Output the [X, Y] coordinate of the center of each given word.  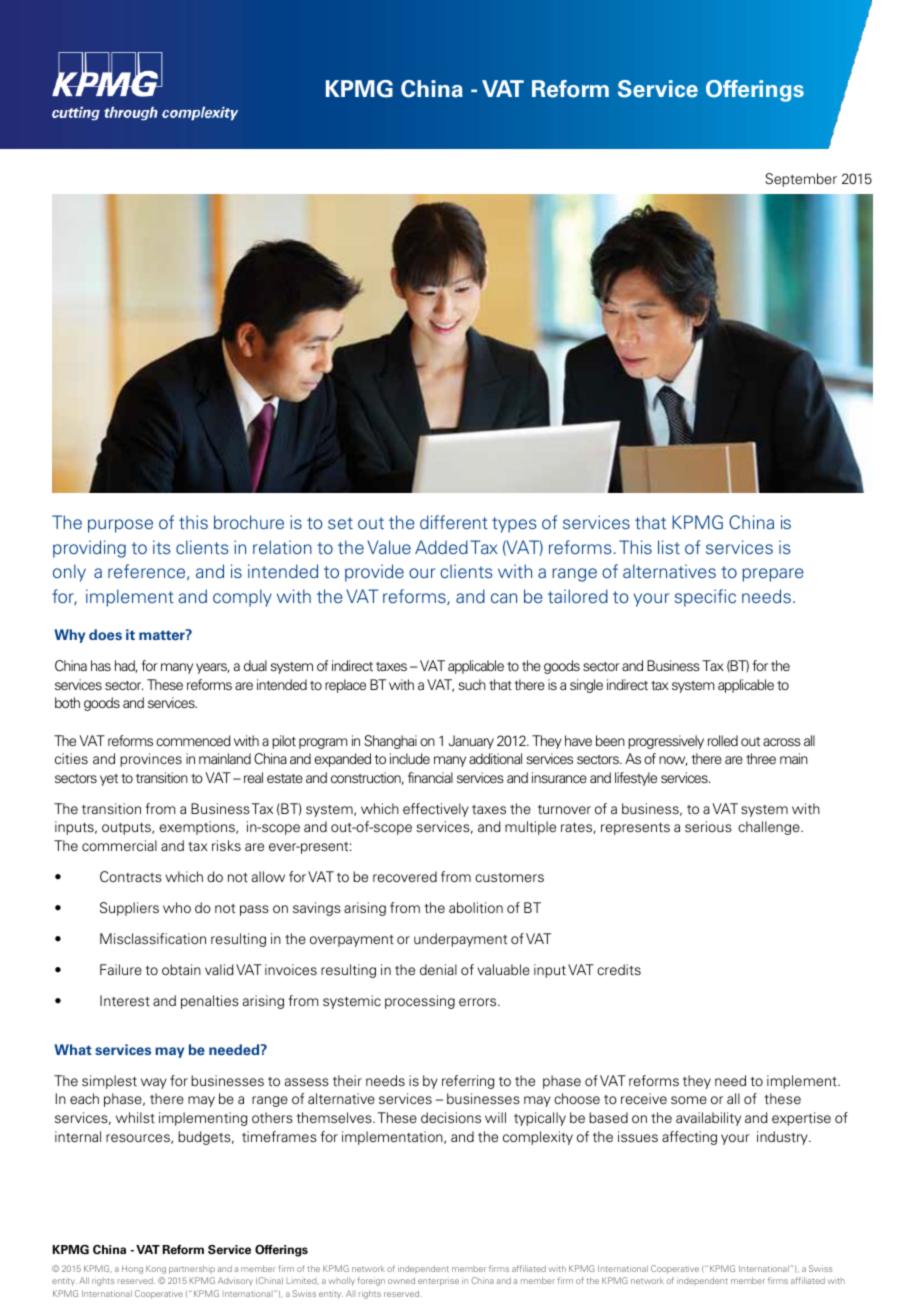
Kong [156, 1269]
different [454, 522]
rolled [723, 740]
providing [89, 549]
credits [619, 970]
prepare [773, 575]
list [669, 547]
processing [420, 1002]
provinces [151, 760]
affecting [689, 1138]
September [801, 180]
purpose [120, 526]
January [471, 742]
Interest [125, 1001]
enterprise [438, 1281]
